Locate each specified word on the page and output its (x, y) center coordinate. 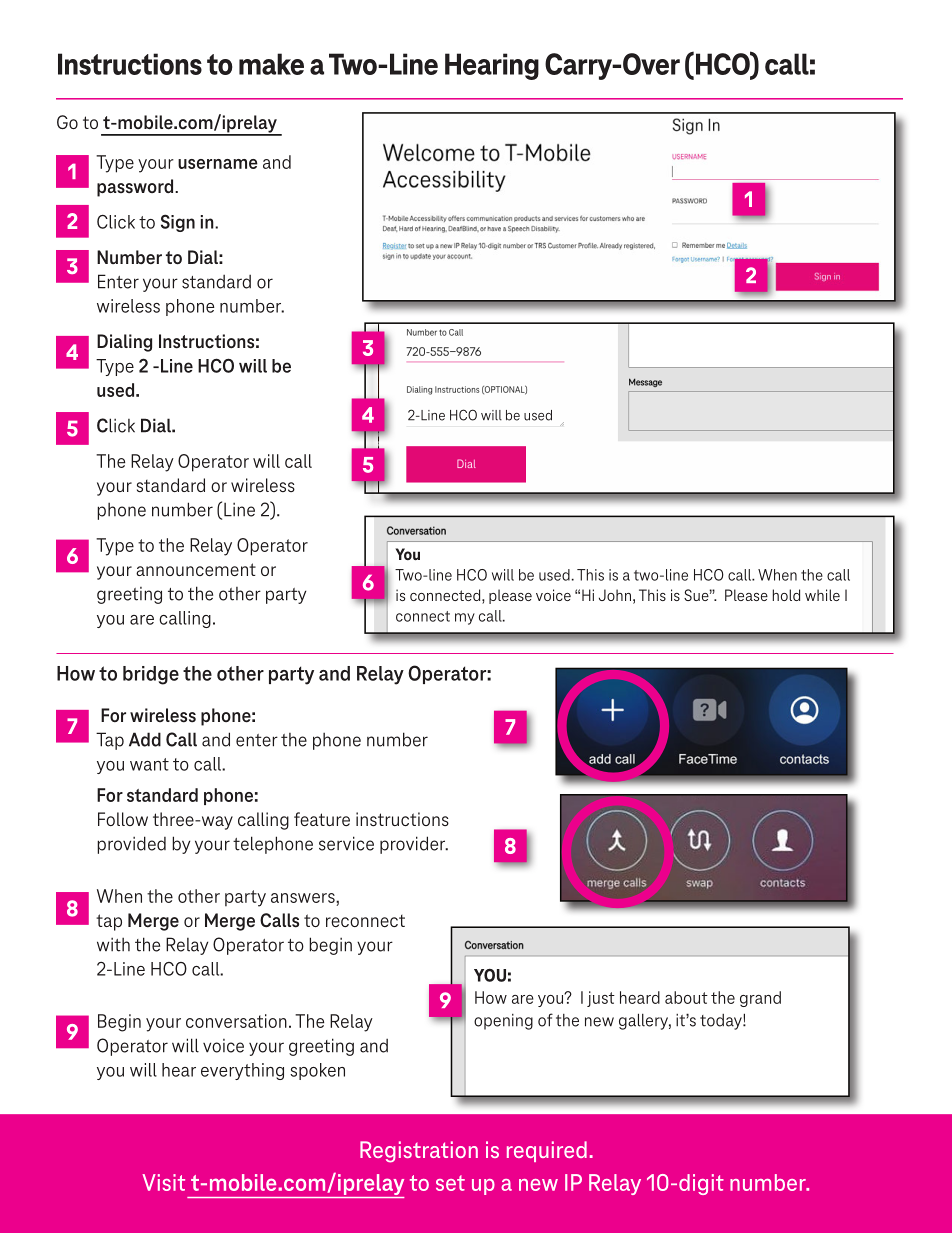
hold (786, 595)
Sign (178, 223)
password (136, 188)
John (615, 595)
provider (414, 845)
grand (760, 999)
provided (131, 845)
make (271, 64)
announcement (196, 569)
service (346, 843)
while (822, 595)
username (218, 164)
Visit (163, 1182)
